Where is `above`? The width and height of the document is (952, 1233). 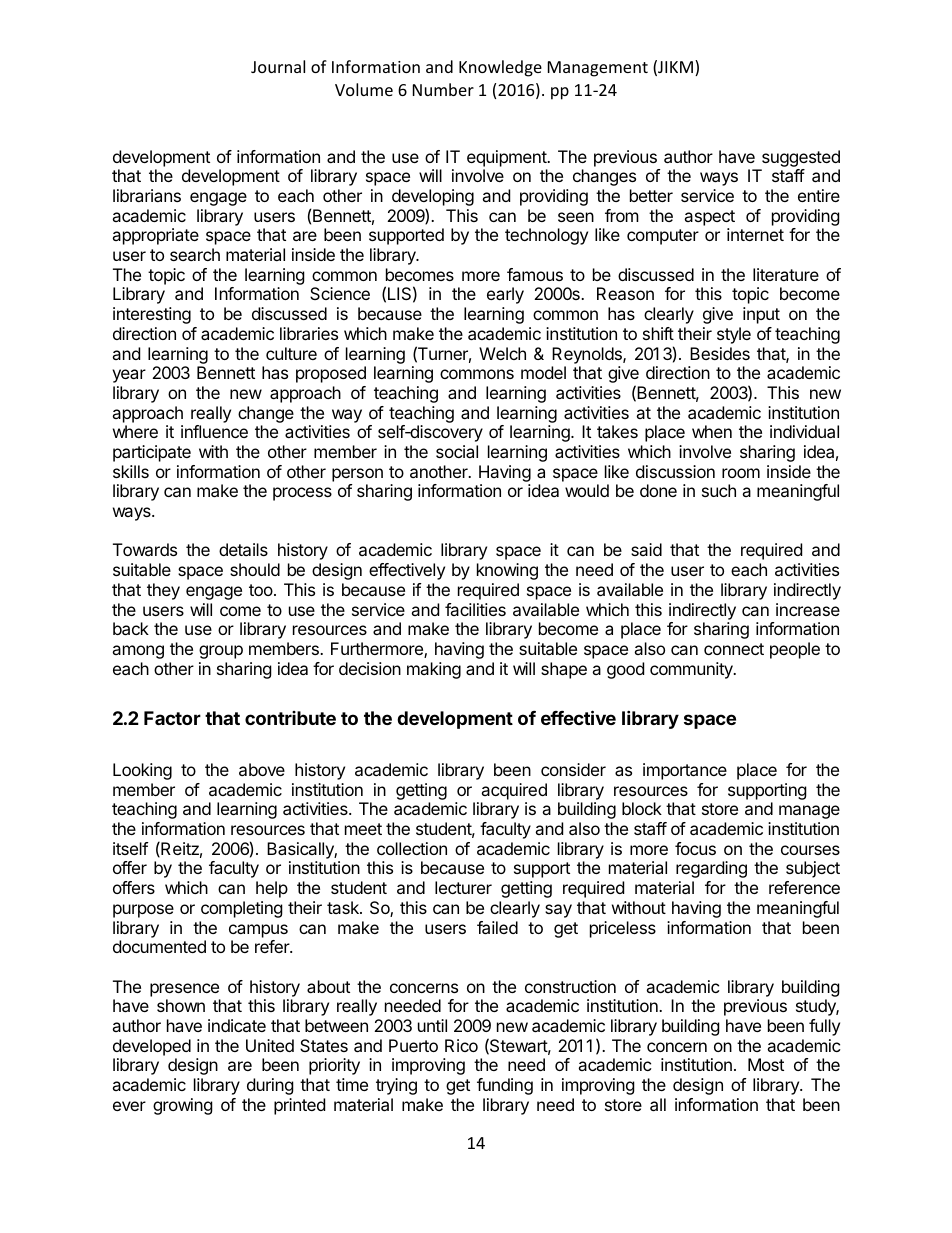
above is located at coordinates (262, 769).
